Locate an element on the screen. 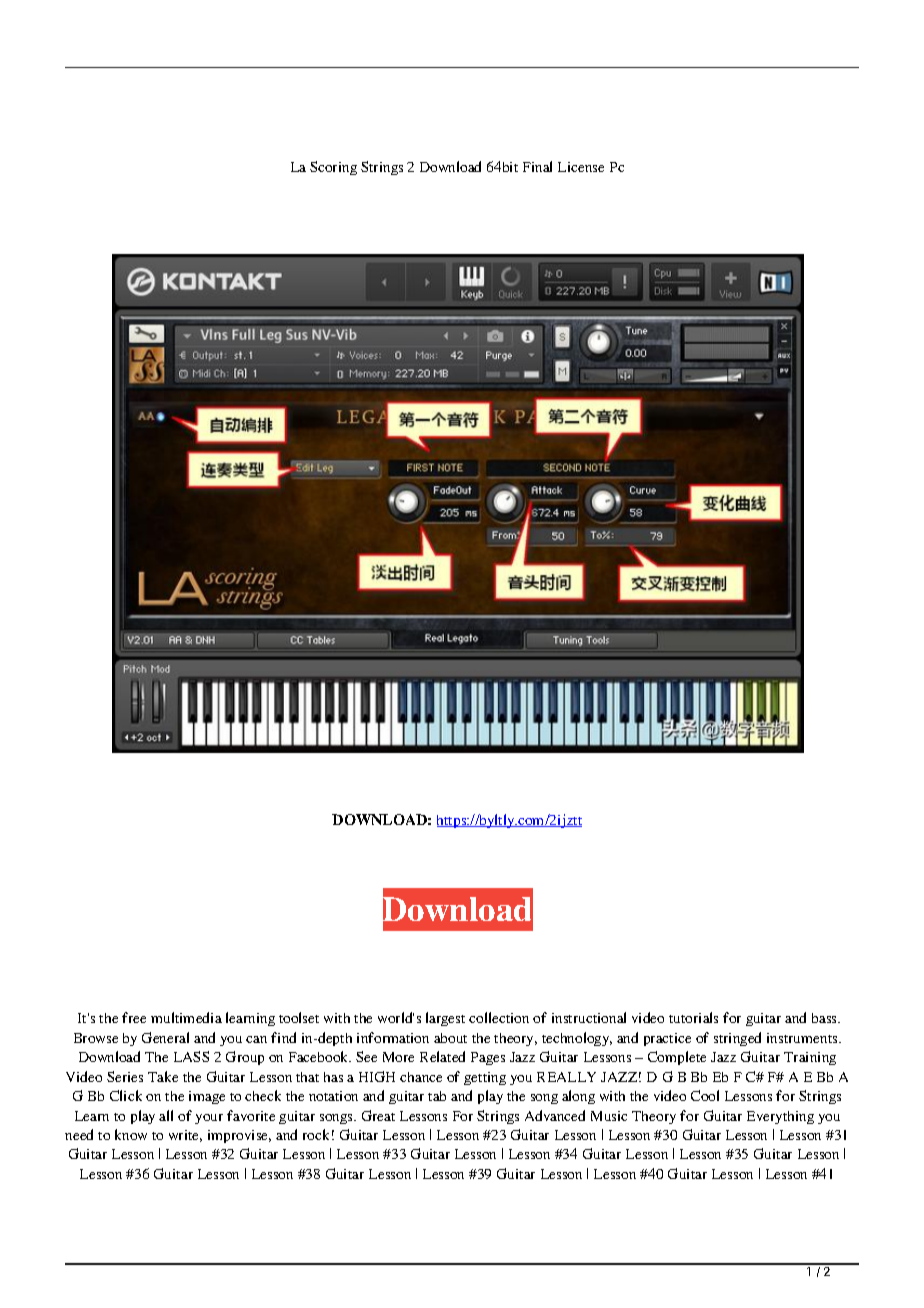 This screenshot has width=924, height=1308. image is located at coordinates (207, 1097).
